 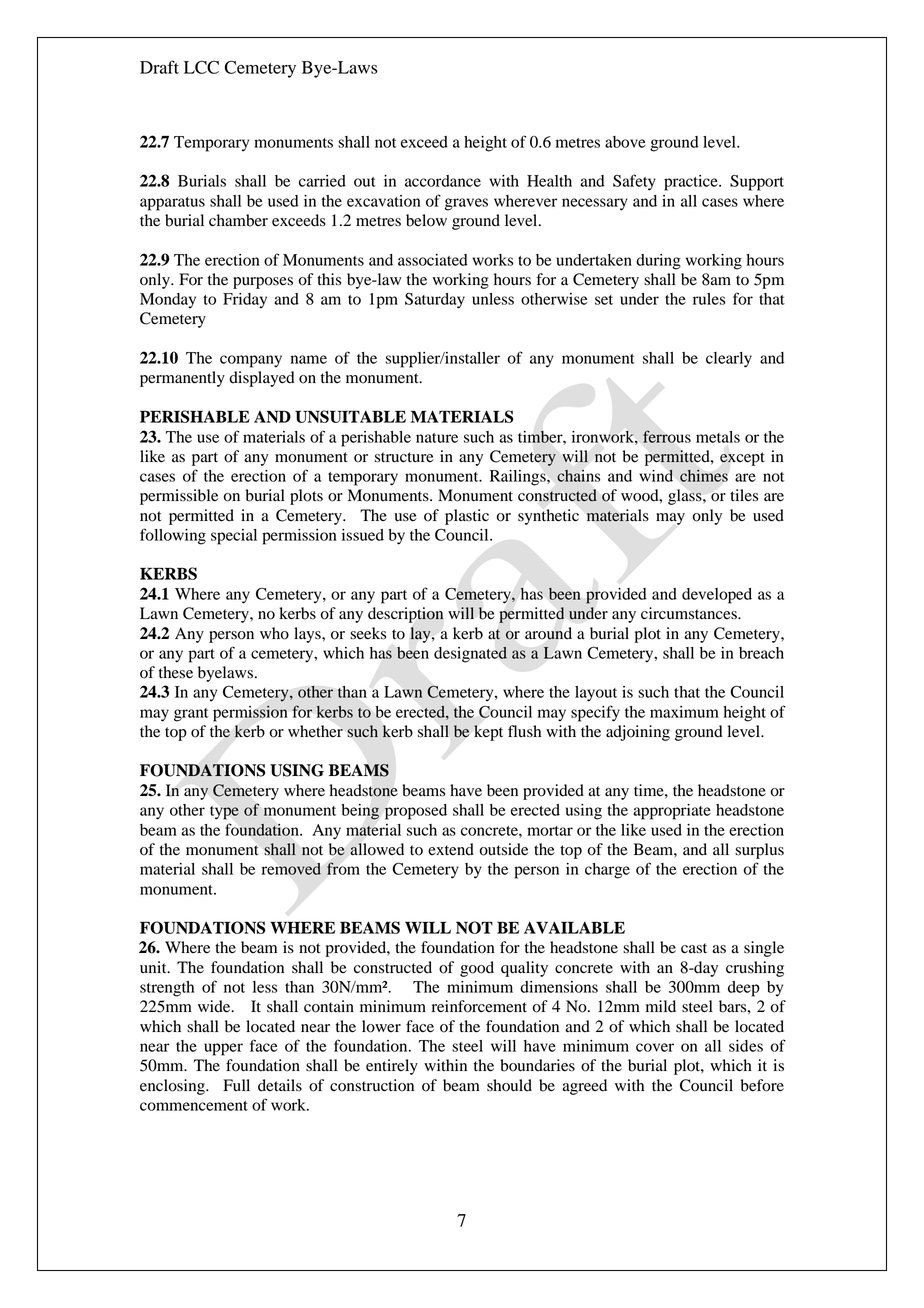 I want to click on LCC, so click(x=201, y=67).
